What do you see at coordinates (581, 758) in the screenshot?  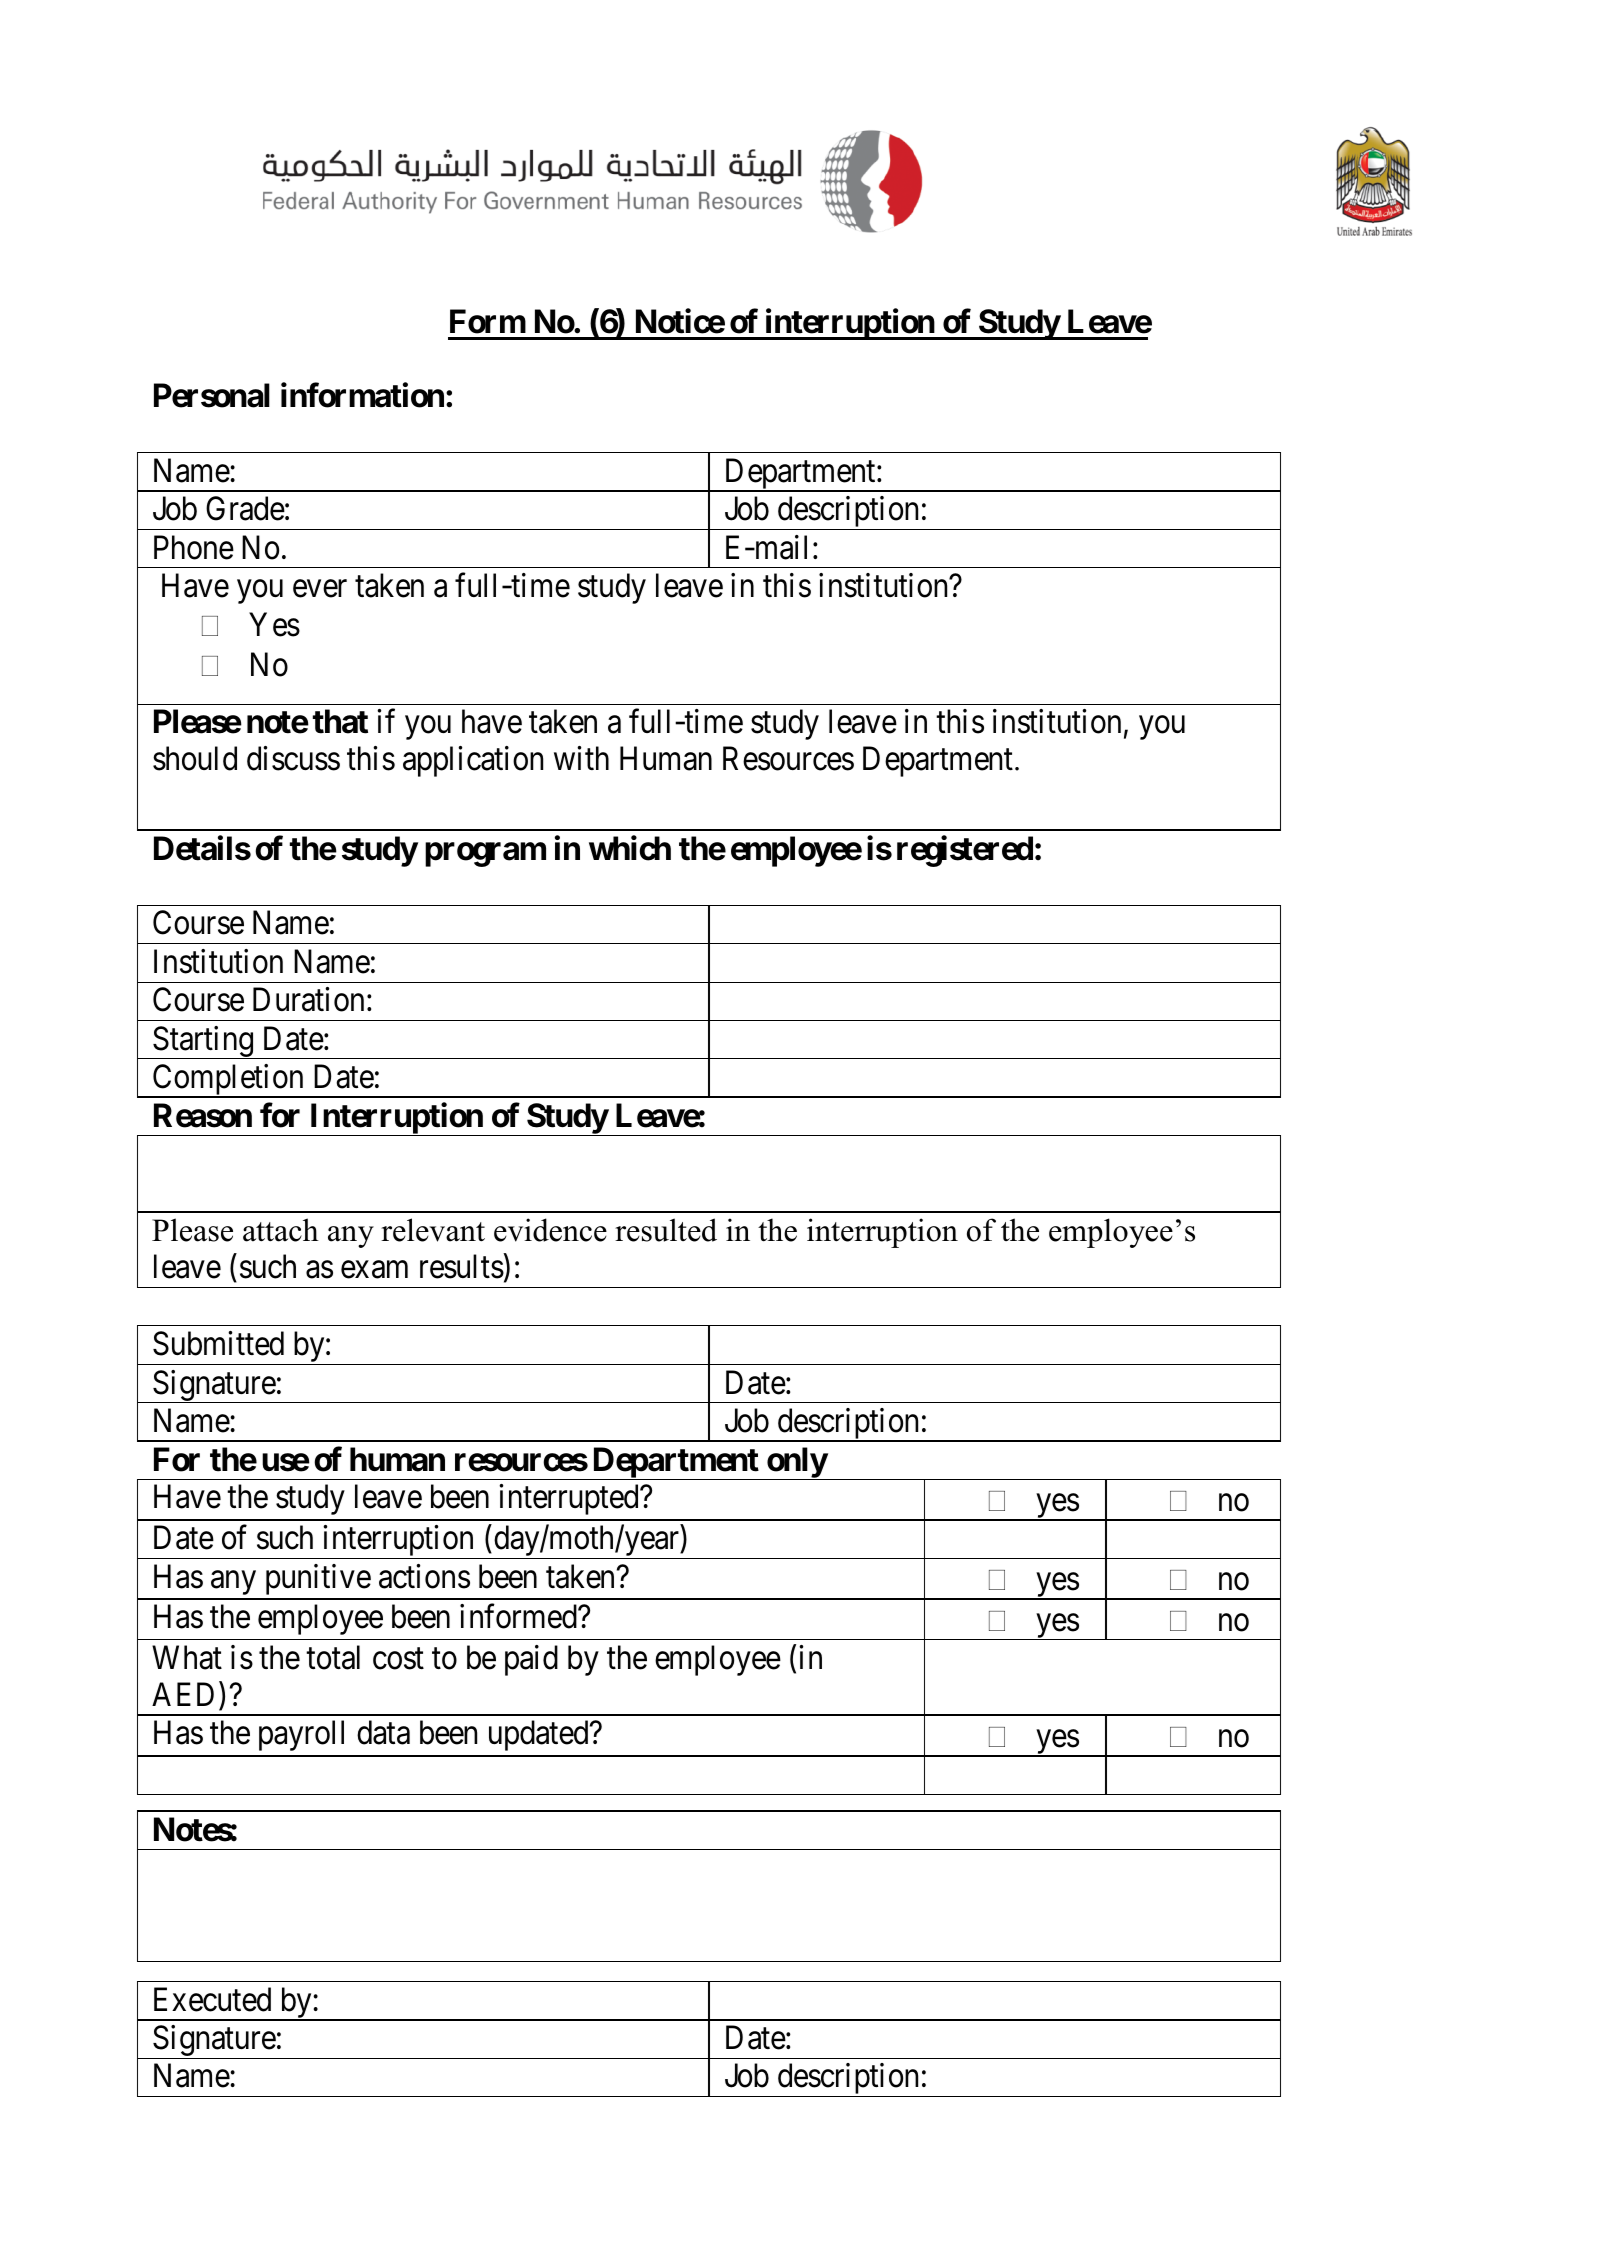 I see `with` at bounding box center [581, 758].
